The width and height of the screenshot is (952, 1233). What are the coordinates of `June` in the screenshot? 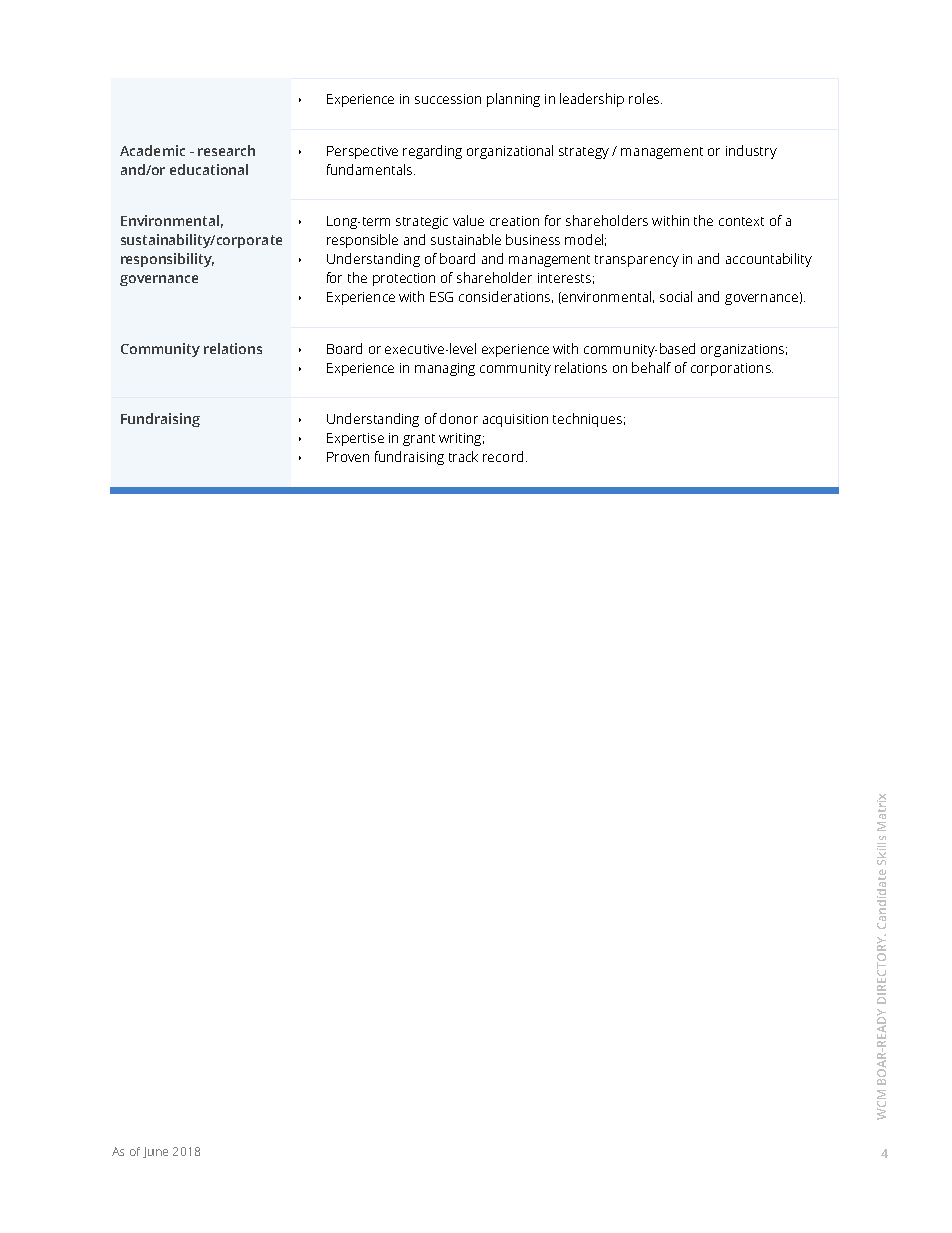 It's located at (155, 1152).
